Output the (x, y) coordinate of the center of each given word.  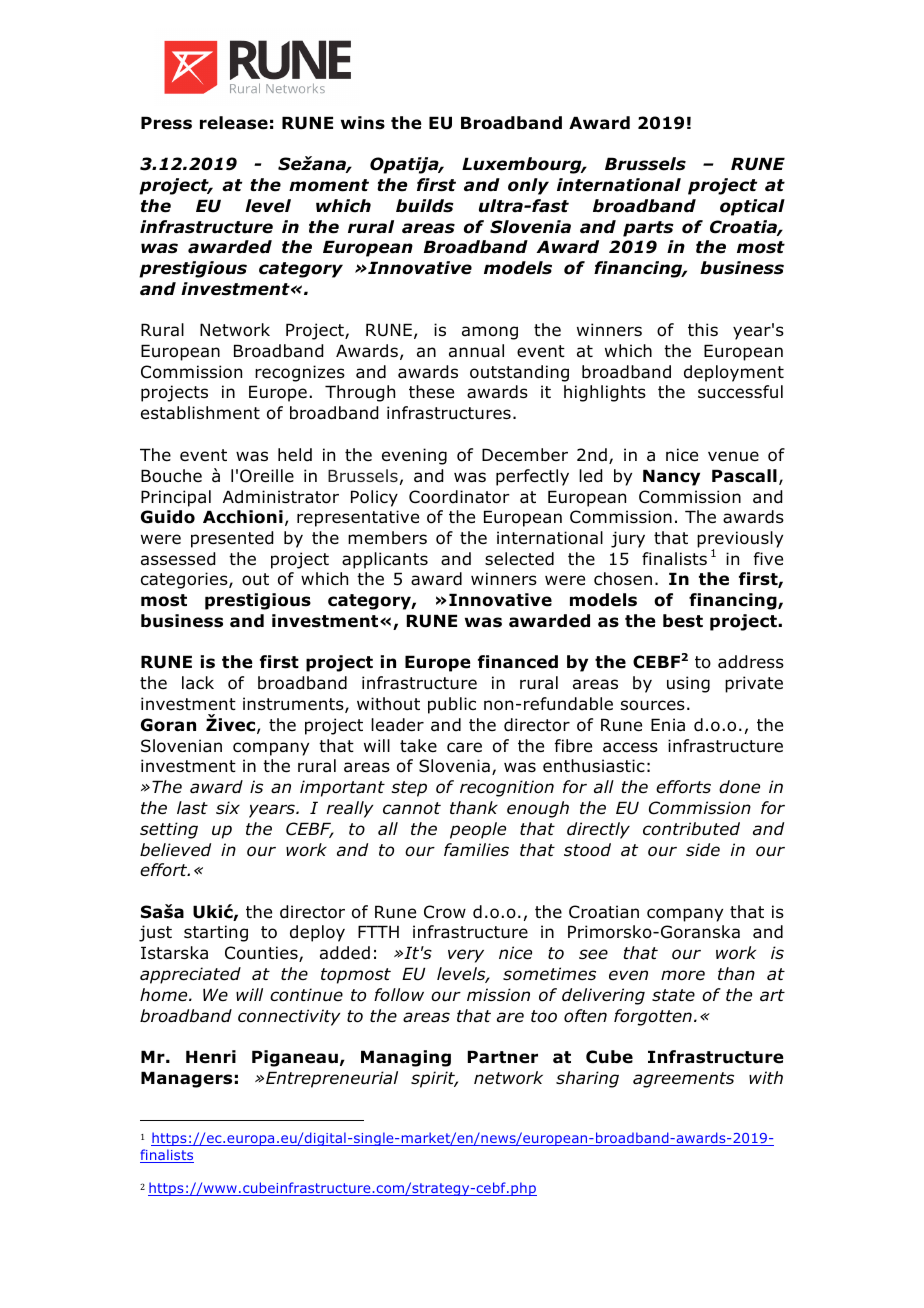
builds (425, 206)
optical (752, 207)
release (234, 123)
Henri (211, 1057)
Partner (503, 1057)
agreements (683, 1080)
